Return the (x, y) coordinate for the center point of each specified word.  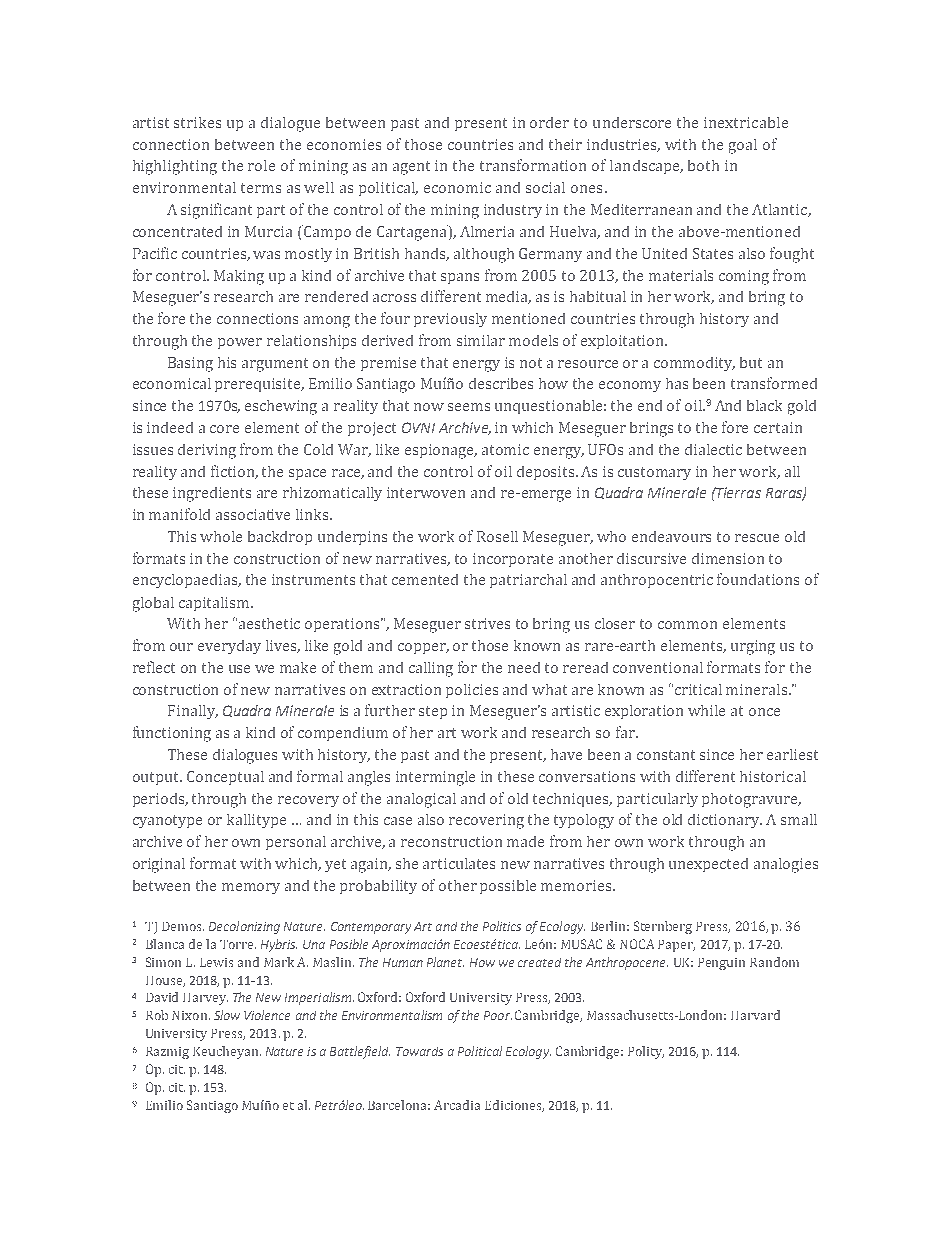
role (261, 165)
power (240, 343)
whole (221, 536)
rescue (757, 538)
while (706, 710)
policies (472, 691)
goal (743, 146)
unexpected (708, 865)
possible (508, 887)
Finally (192, 712)
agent (411, 168)
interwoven (426, 492)
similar (481, 340)
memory (251, 888)
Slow (227, 1015)
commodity (694, 364)
